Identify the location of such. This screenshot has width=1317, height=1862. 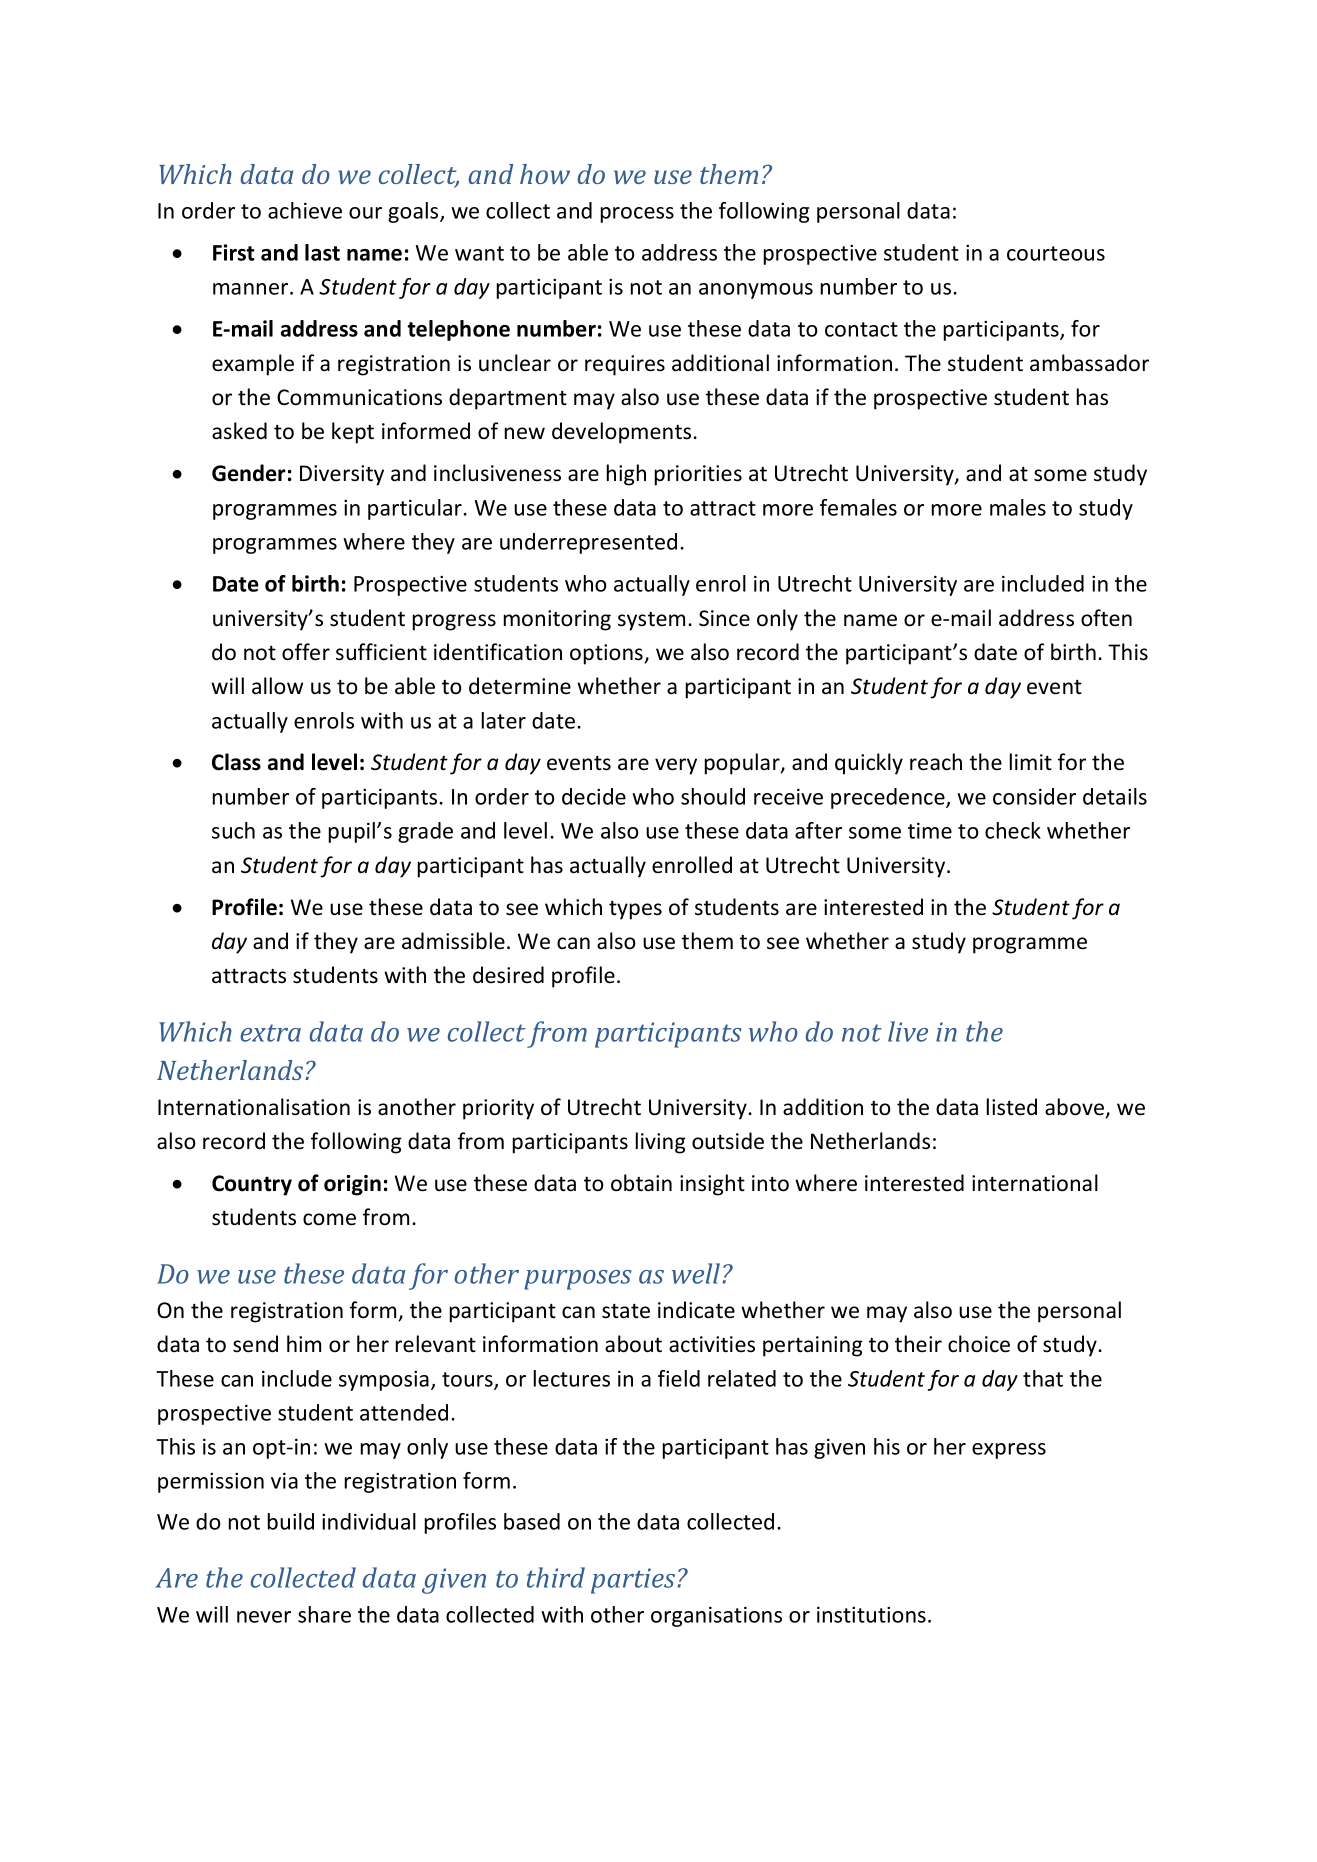
(233, 830).
